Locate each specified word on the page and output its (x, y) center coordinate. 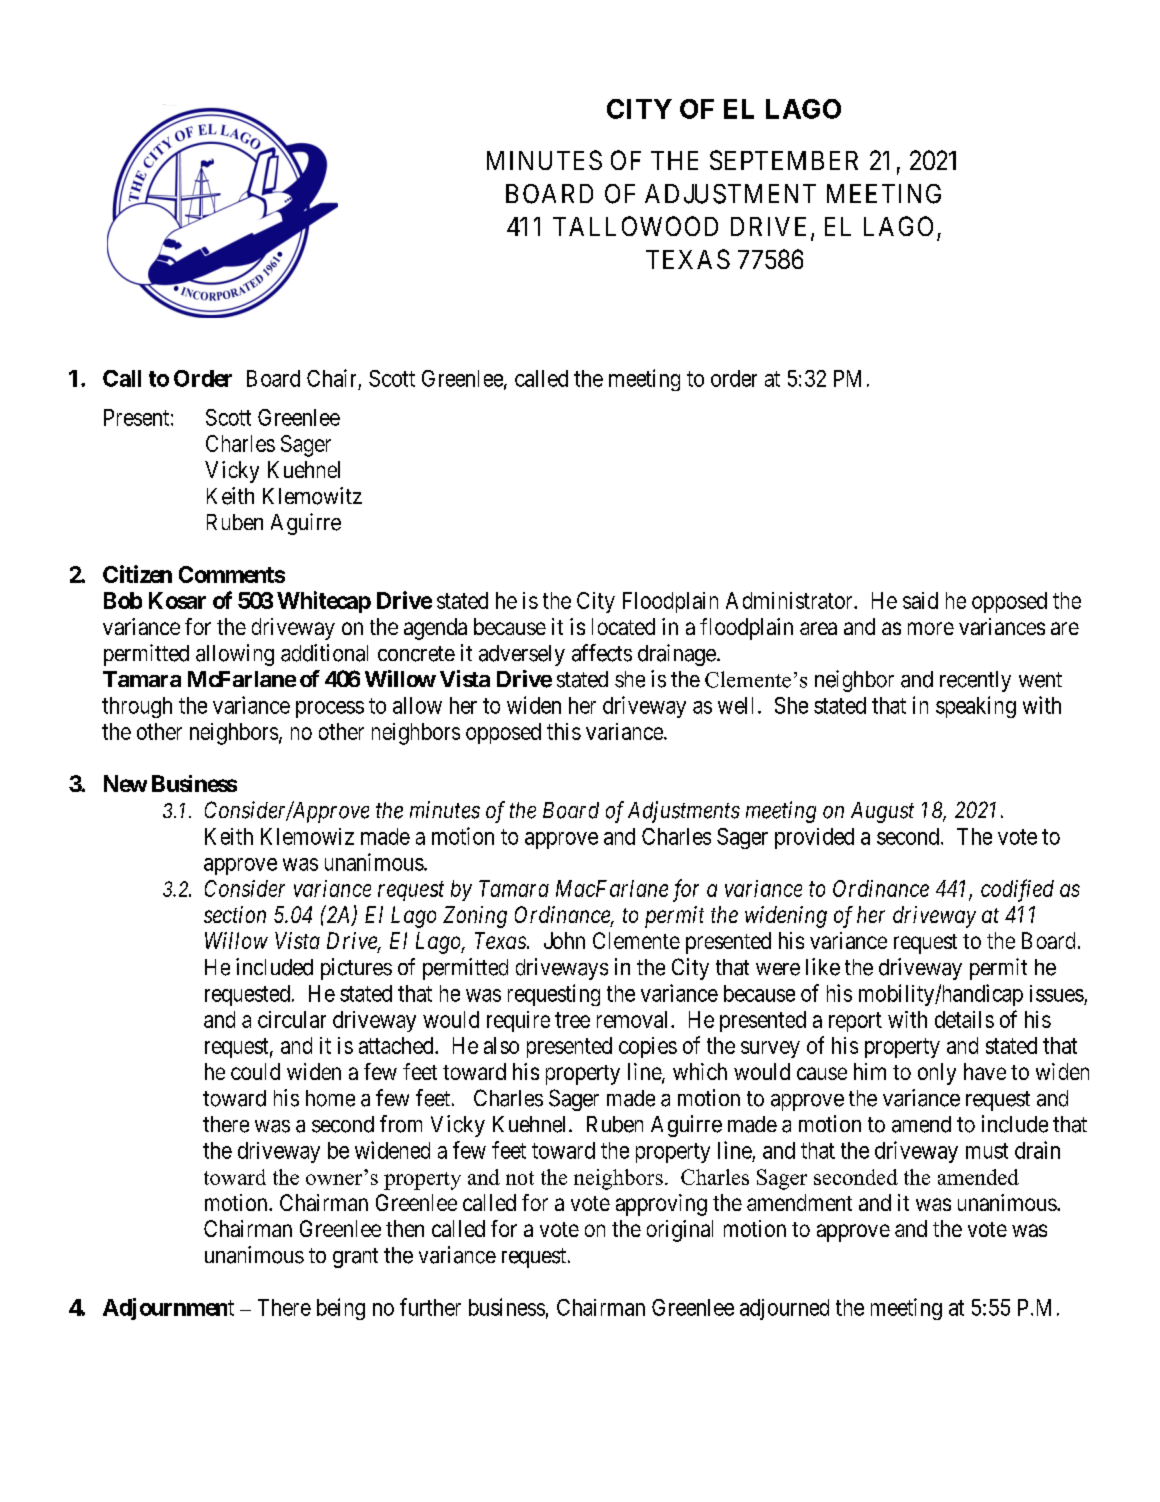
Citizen (137, 574)
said (920, 600)
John (564, 940)
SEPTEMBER (784, 160)
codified (1017, 890)
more (931, 628)
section (235, 914)
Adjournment (168, 1309)
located (623, 626)
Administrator (790, 600)
